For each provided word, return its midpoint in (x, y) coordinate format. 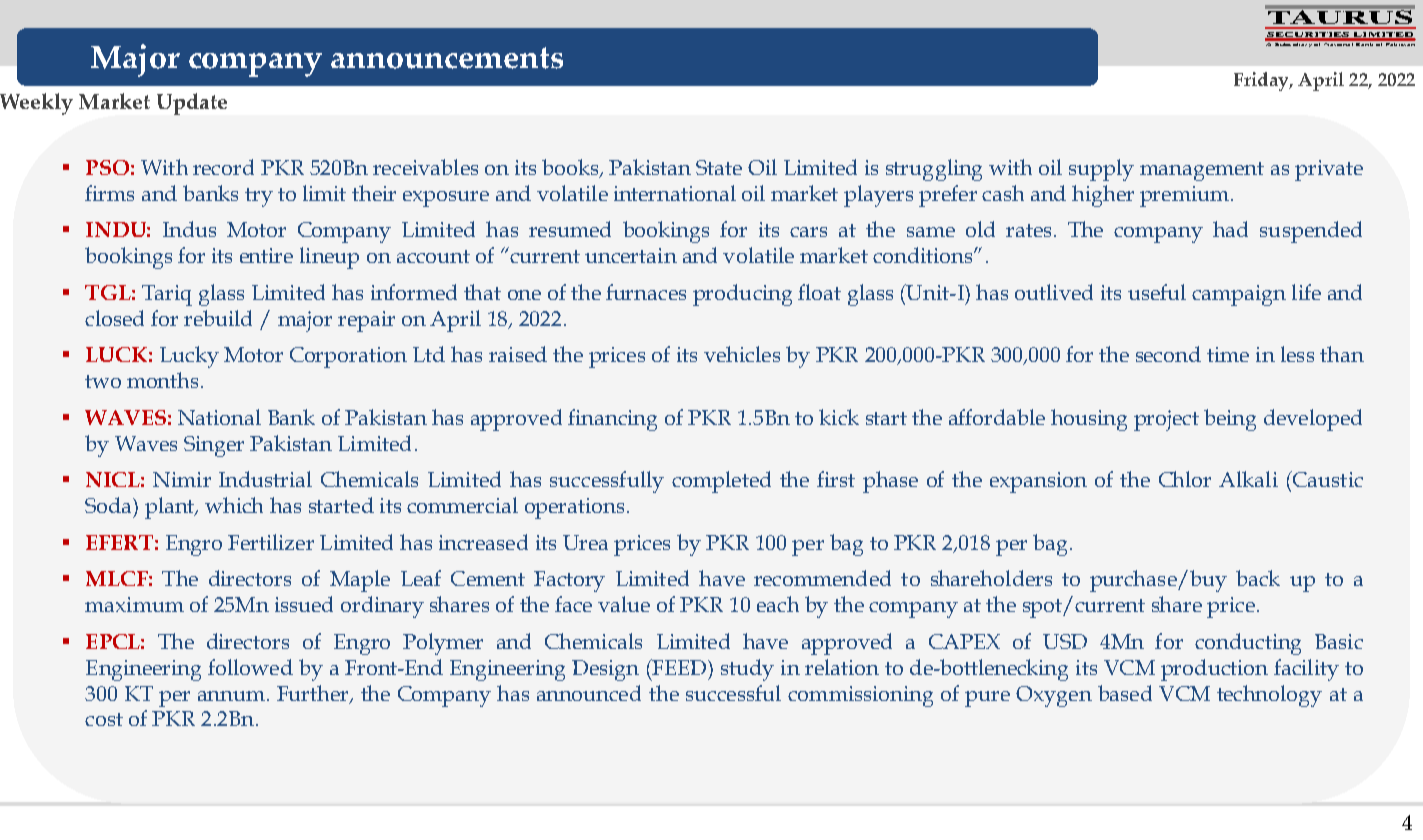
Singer (214, 446)
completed (721, 482)
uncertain (631, 255)
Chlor (1185, 479)
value (624, 604)
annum (233, 696)
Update (192, 104)
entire (266, 255)
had (1230, 229)
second (1168, 354)
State (719, 167)
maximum (134, 604)
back (1258, 578)
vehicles (742, 354)
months (162, 380)
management (1202, 171)
